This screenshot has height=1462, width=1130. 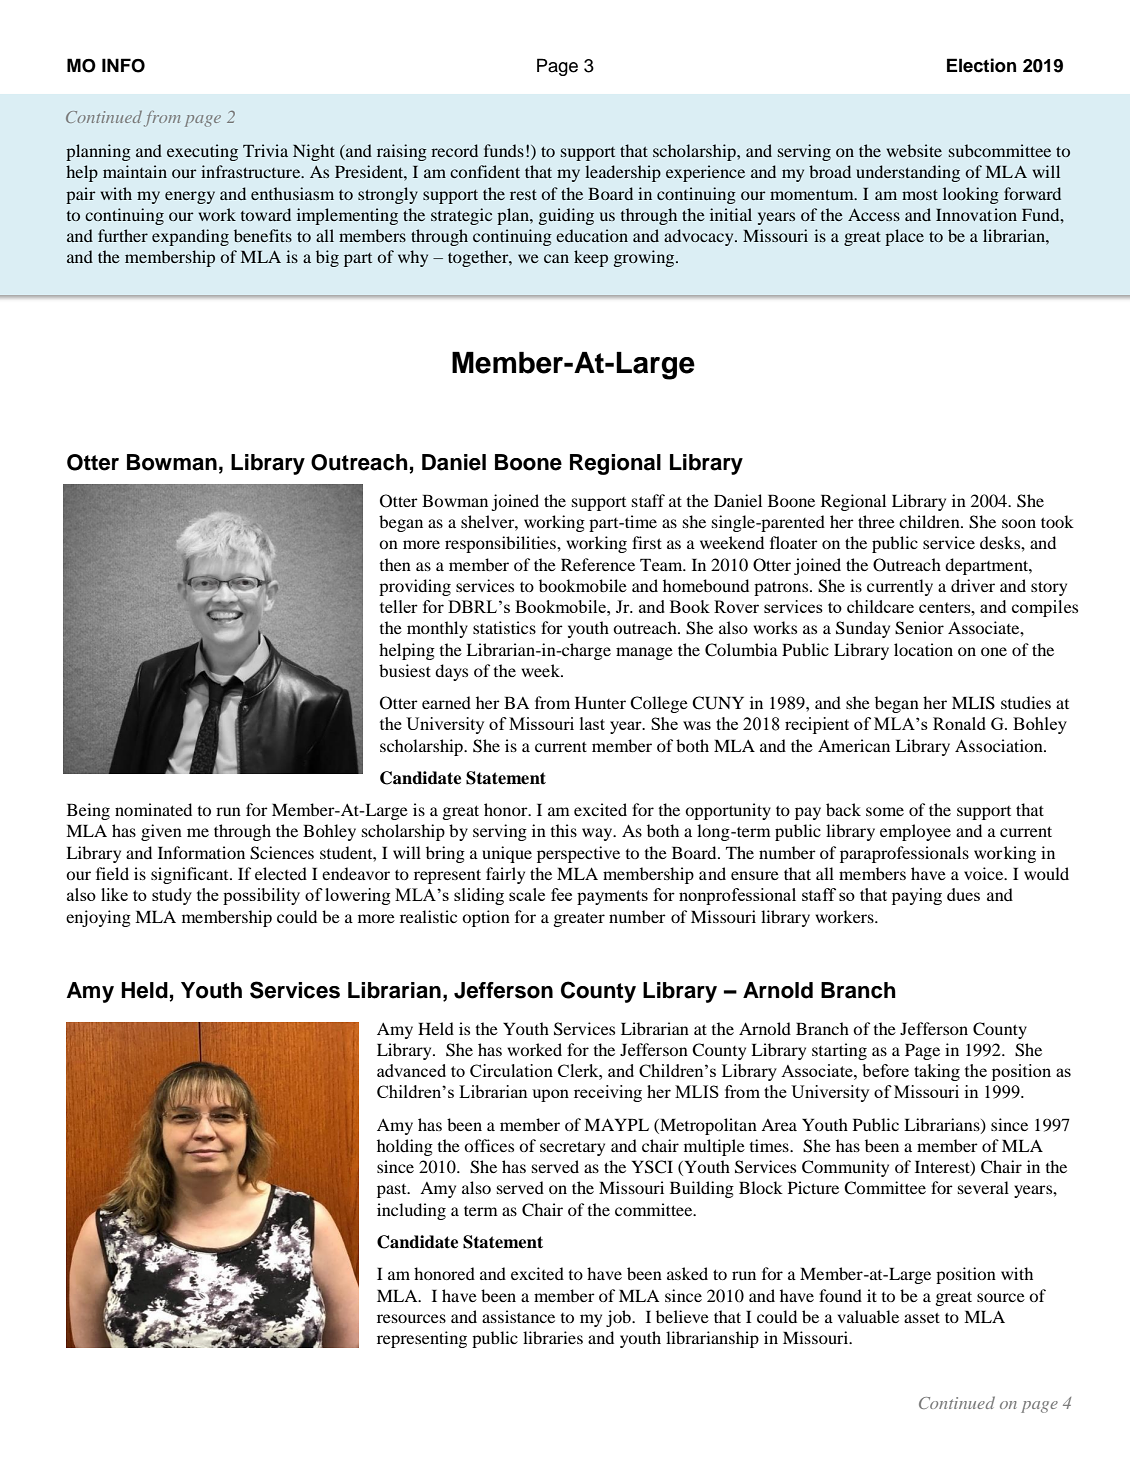 What do you see at coordinates (623, 173) in the screenshot?
I see `leadership` at bounding box center [623, 173].
